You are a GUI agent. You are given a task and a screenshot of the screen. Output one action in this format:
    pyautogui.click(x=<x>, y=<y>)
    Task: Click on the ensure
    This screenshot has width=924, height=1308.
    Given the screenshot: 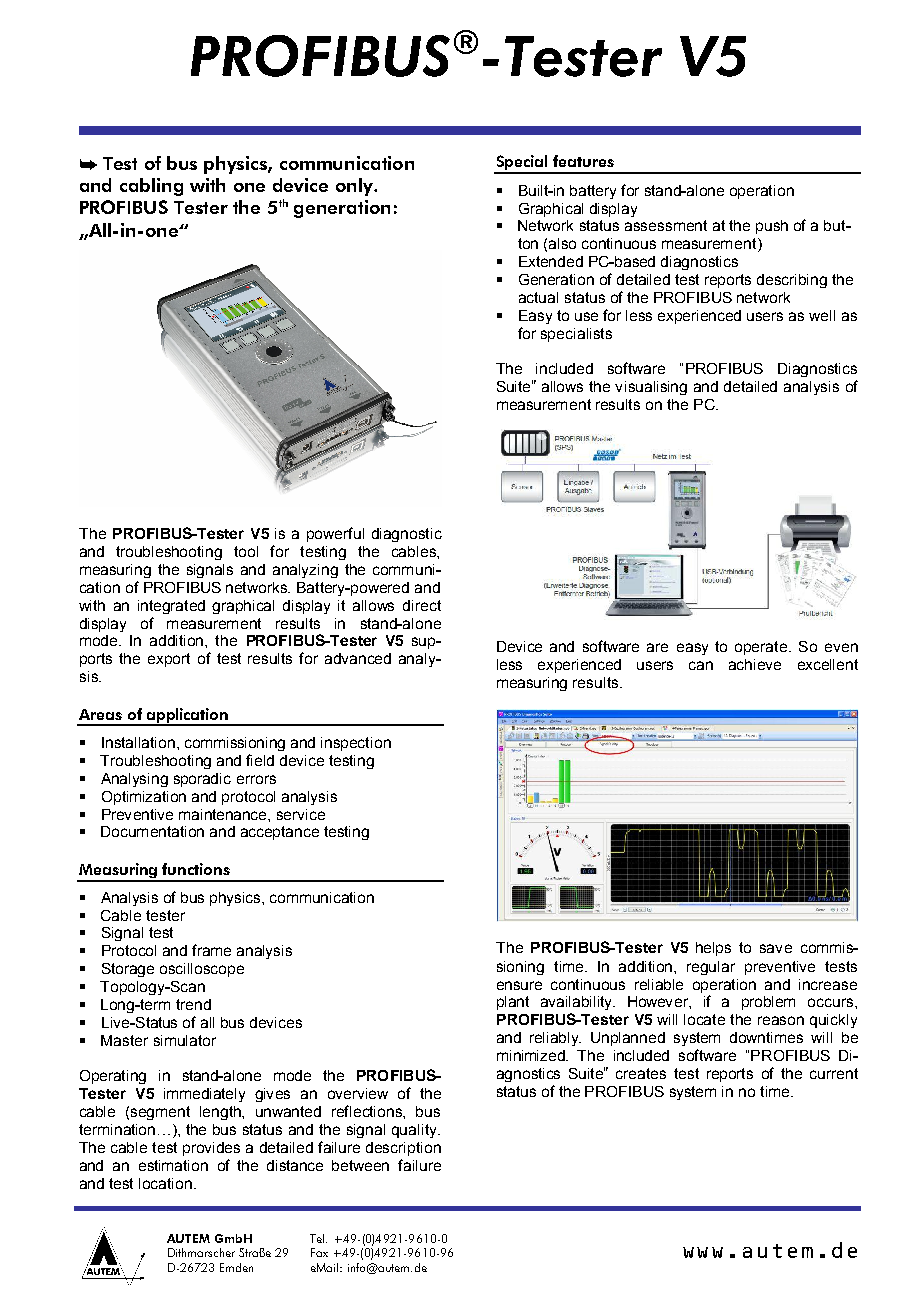 What is the action you would take?
    pyautogui.click(x=519, y=985)
